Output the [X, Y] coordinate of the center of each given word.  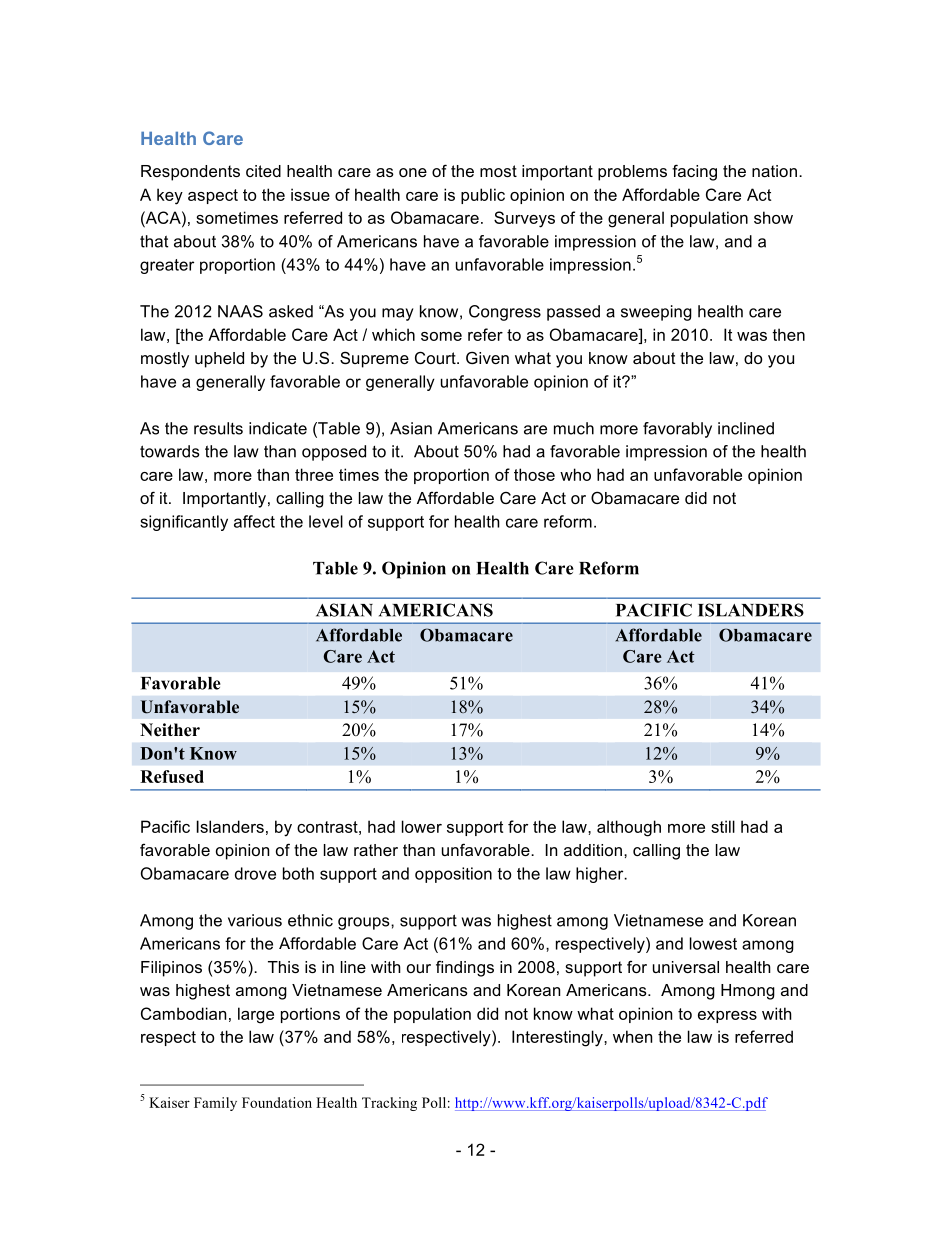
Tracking [389, 1104]
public [483, 196]
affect [254, 521]
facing [694, 172]
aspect [213, 196]
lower [422, 826]
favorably [677, 430]
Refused [172, 776]
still [723, 826]
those [534, 474]
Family [215, 1104]
